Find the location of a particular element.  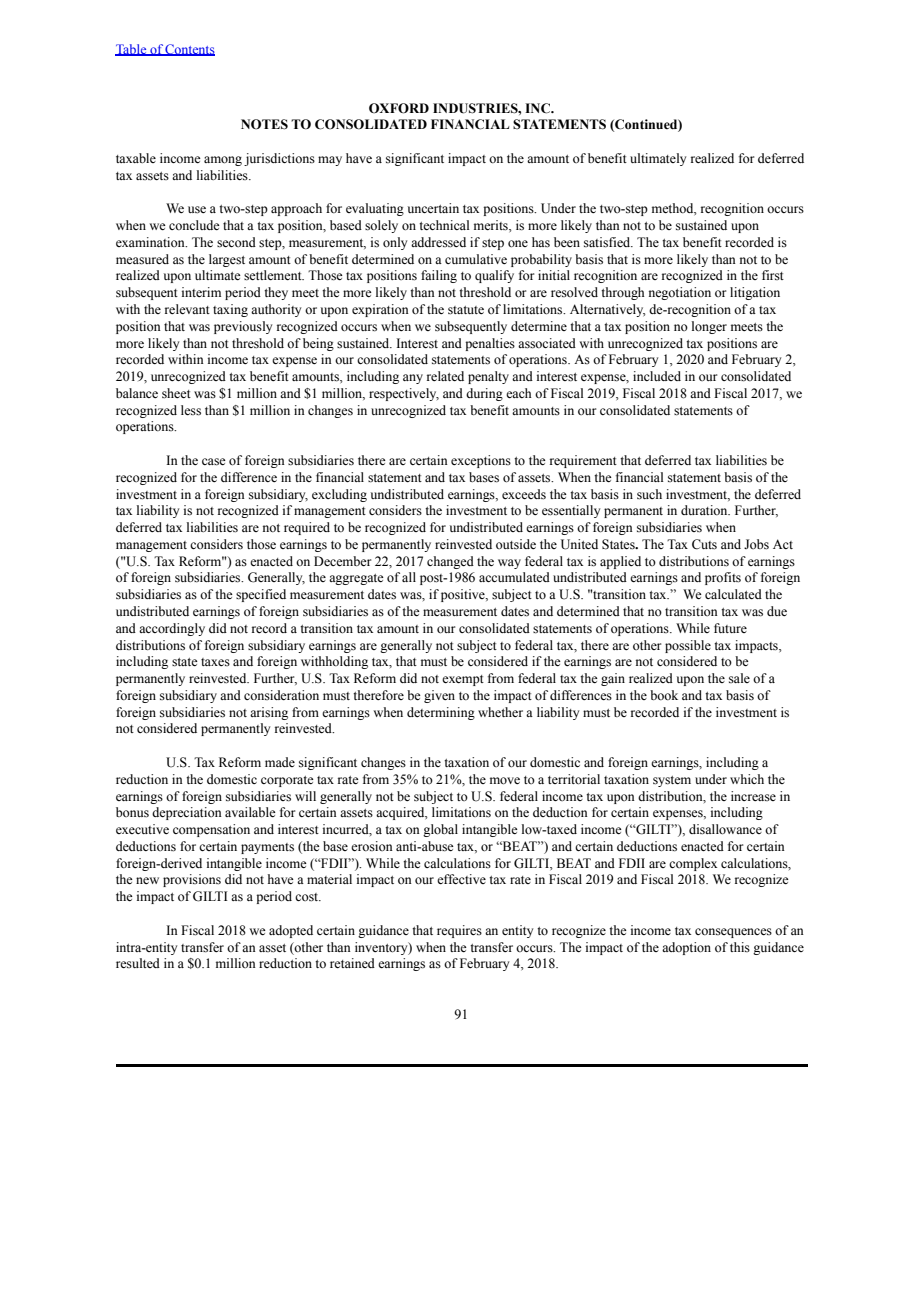

included is located at coordinates (657, 376).
